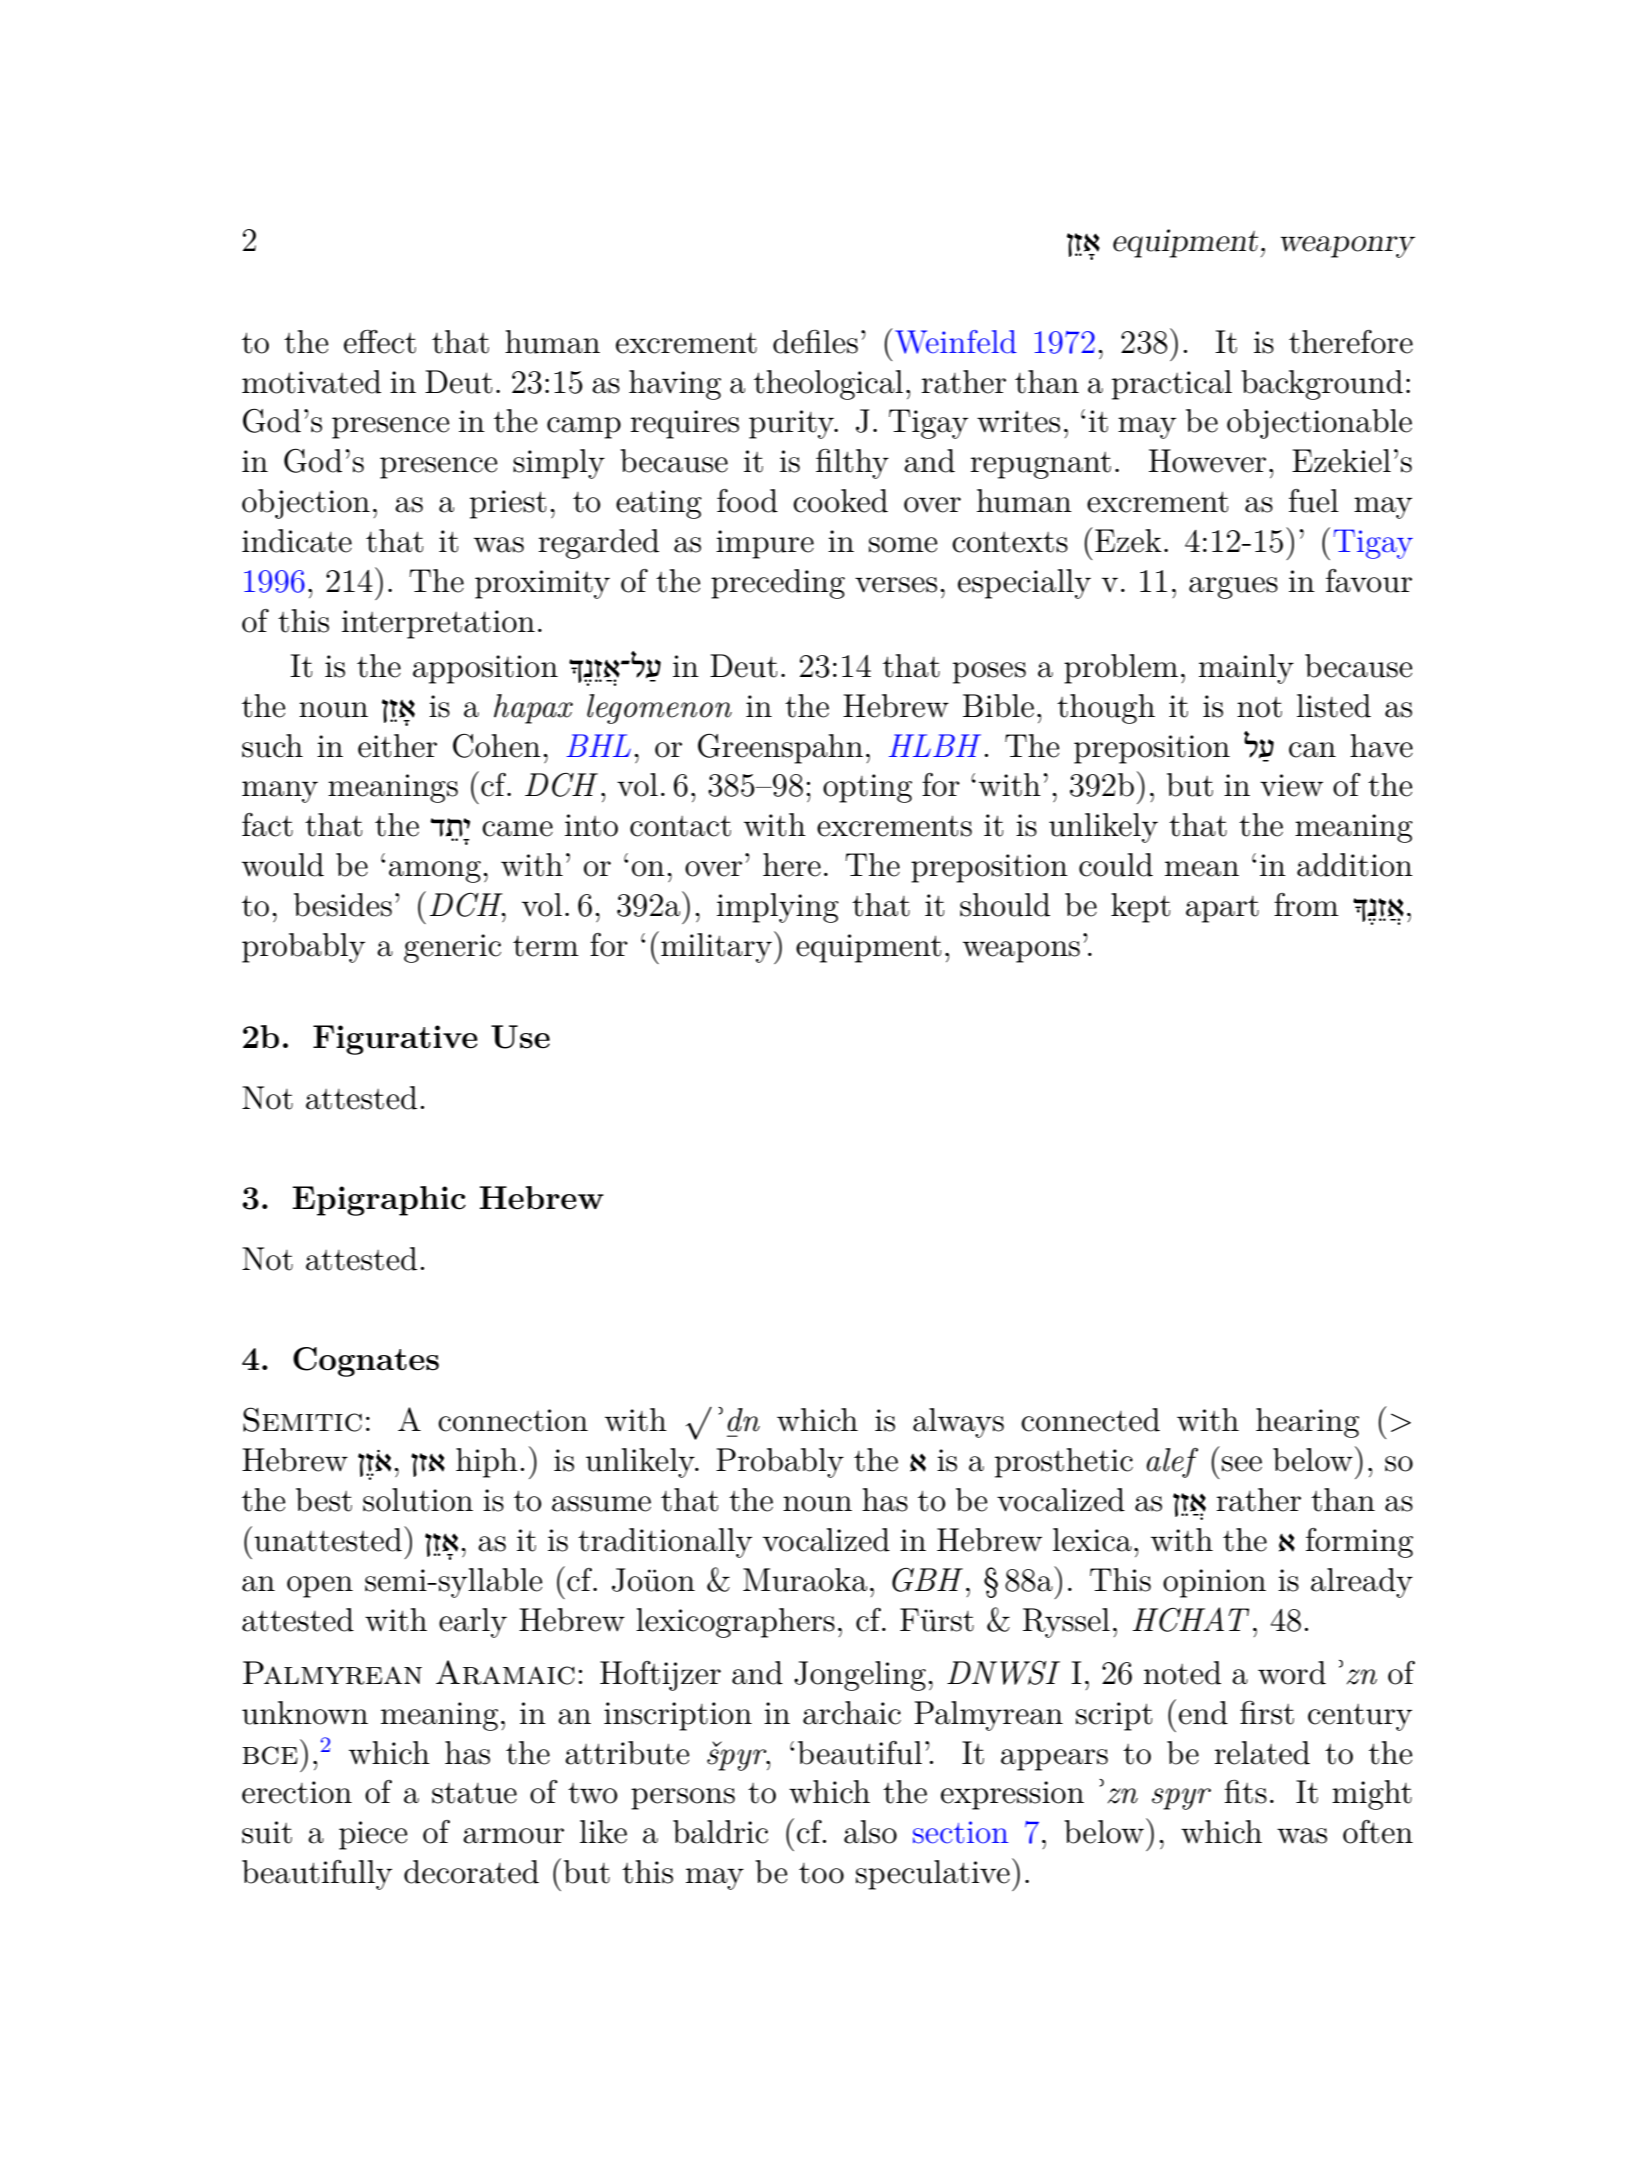  Describe the element at coordinates (1246, 1791) in the screenshot. I see `fits` at that location.
